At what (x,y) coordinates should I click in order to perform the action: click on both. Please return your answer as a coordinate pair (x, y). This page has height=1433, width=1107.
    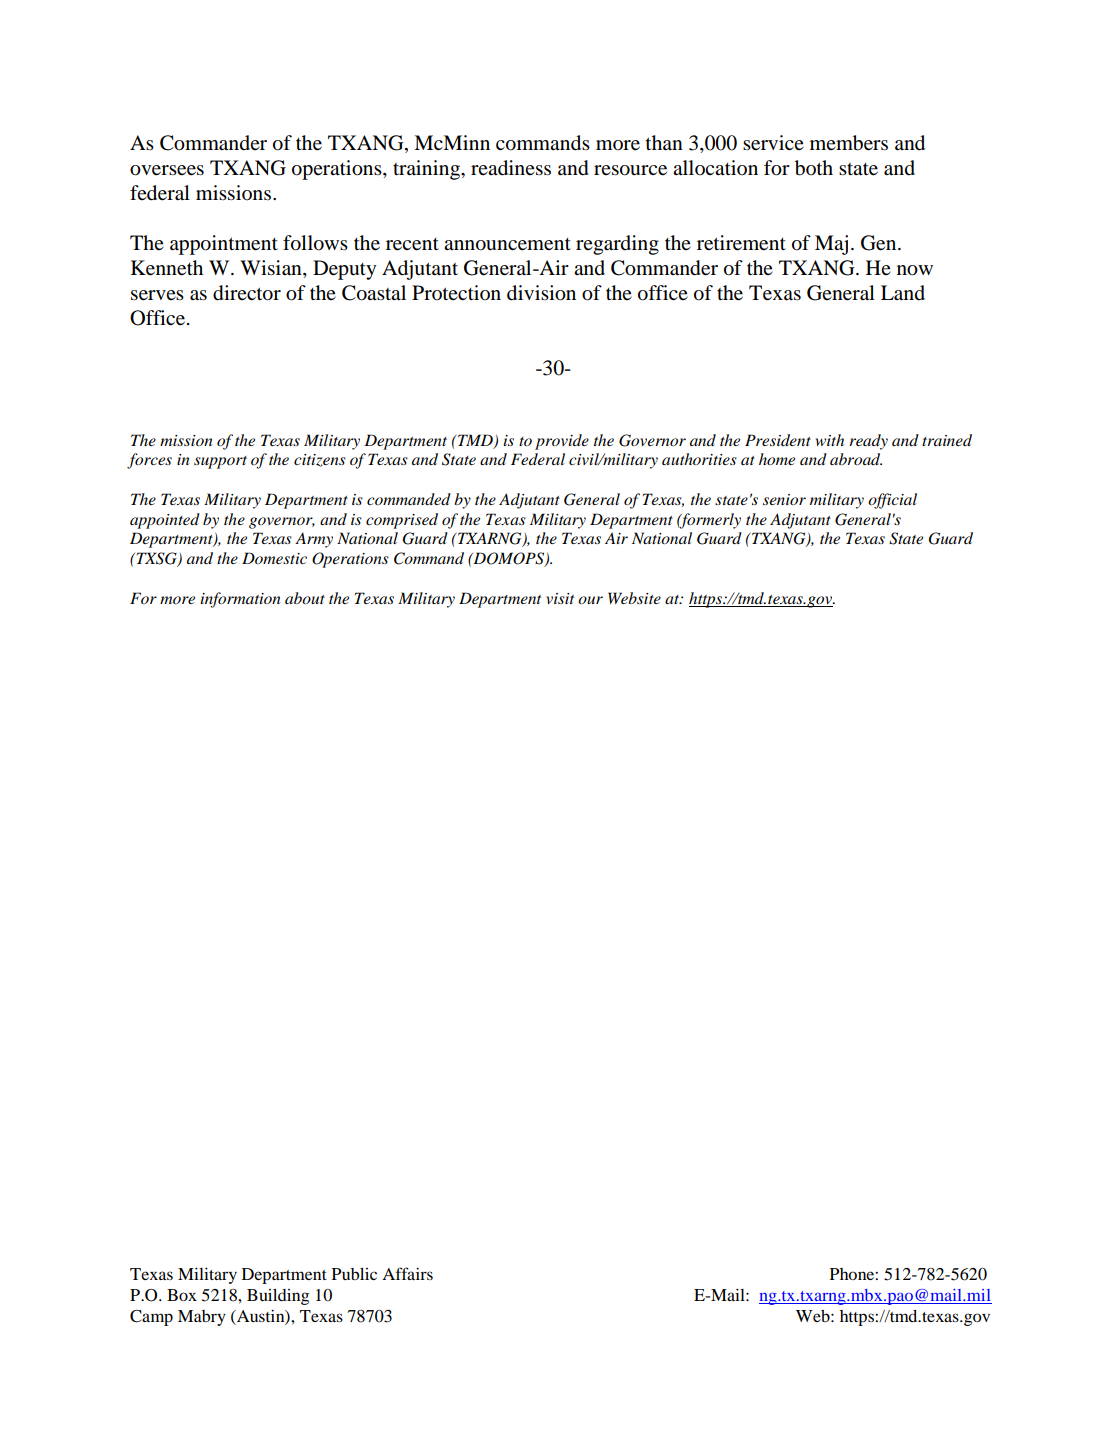
    Looking at the image, I should click on (814, 168).
